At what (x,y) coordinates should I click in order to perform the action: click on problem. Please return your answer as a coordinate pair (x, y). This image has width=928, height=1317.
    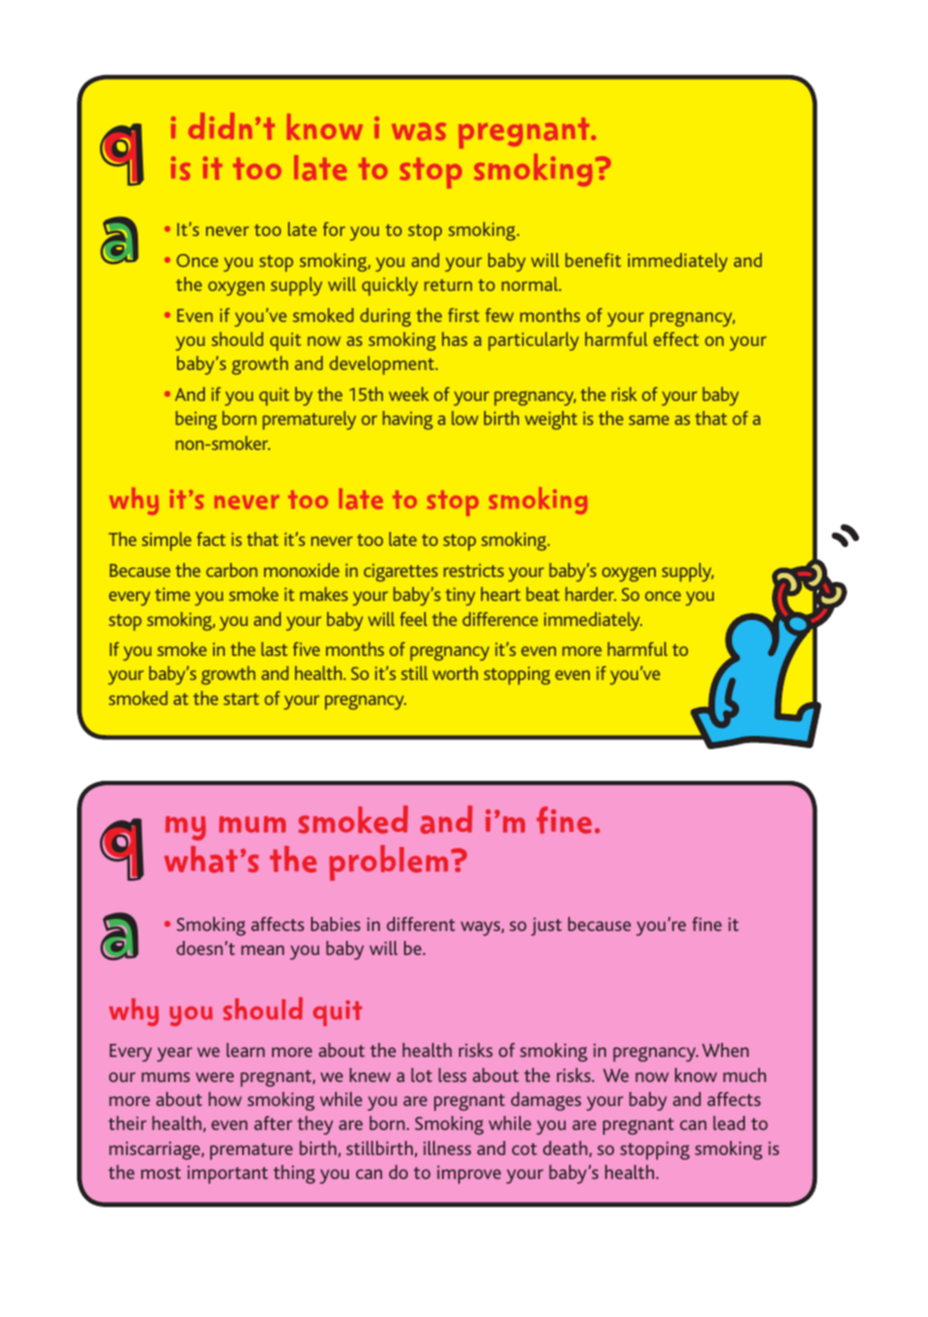
    Looking at the image, I should click on (388, 863).
